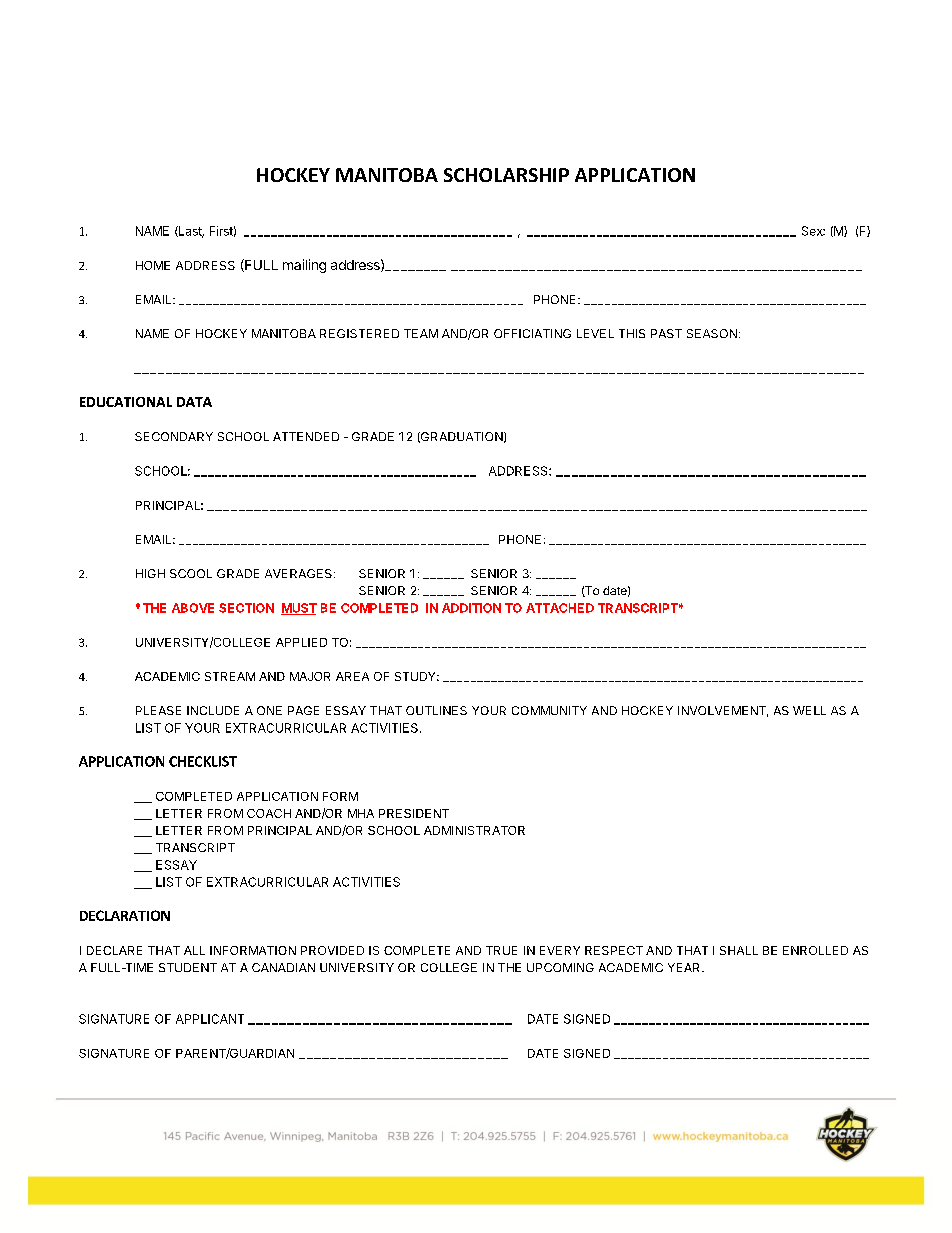  Describe the element at coordinates (506, 175) in the screenshot. I see `SCHOLARSHIP` at that location.
